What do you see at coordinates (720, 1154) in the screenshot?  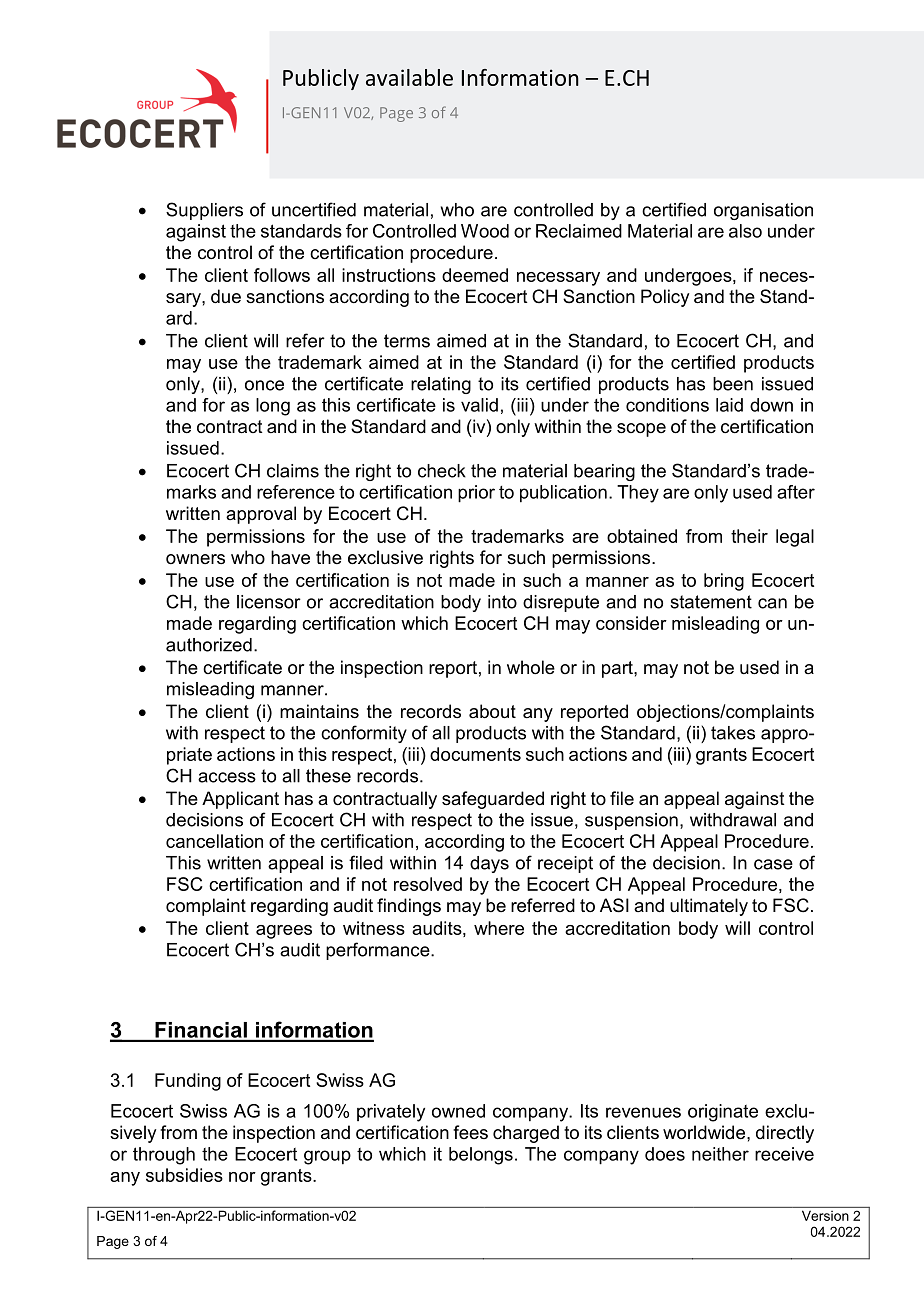 I see `neither` at bounding box center [720, 1154].
